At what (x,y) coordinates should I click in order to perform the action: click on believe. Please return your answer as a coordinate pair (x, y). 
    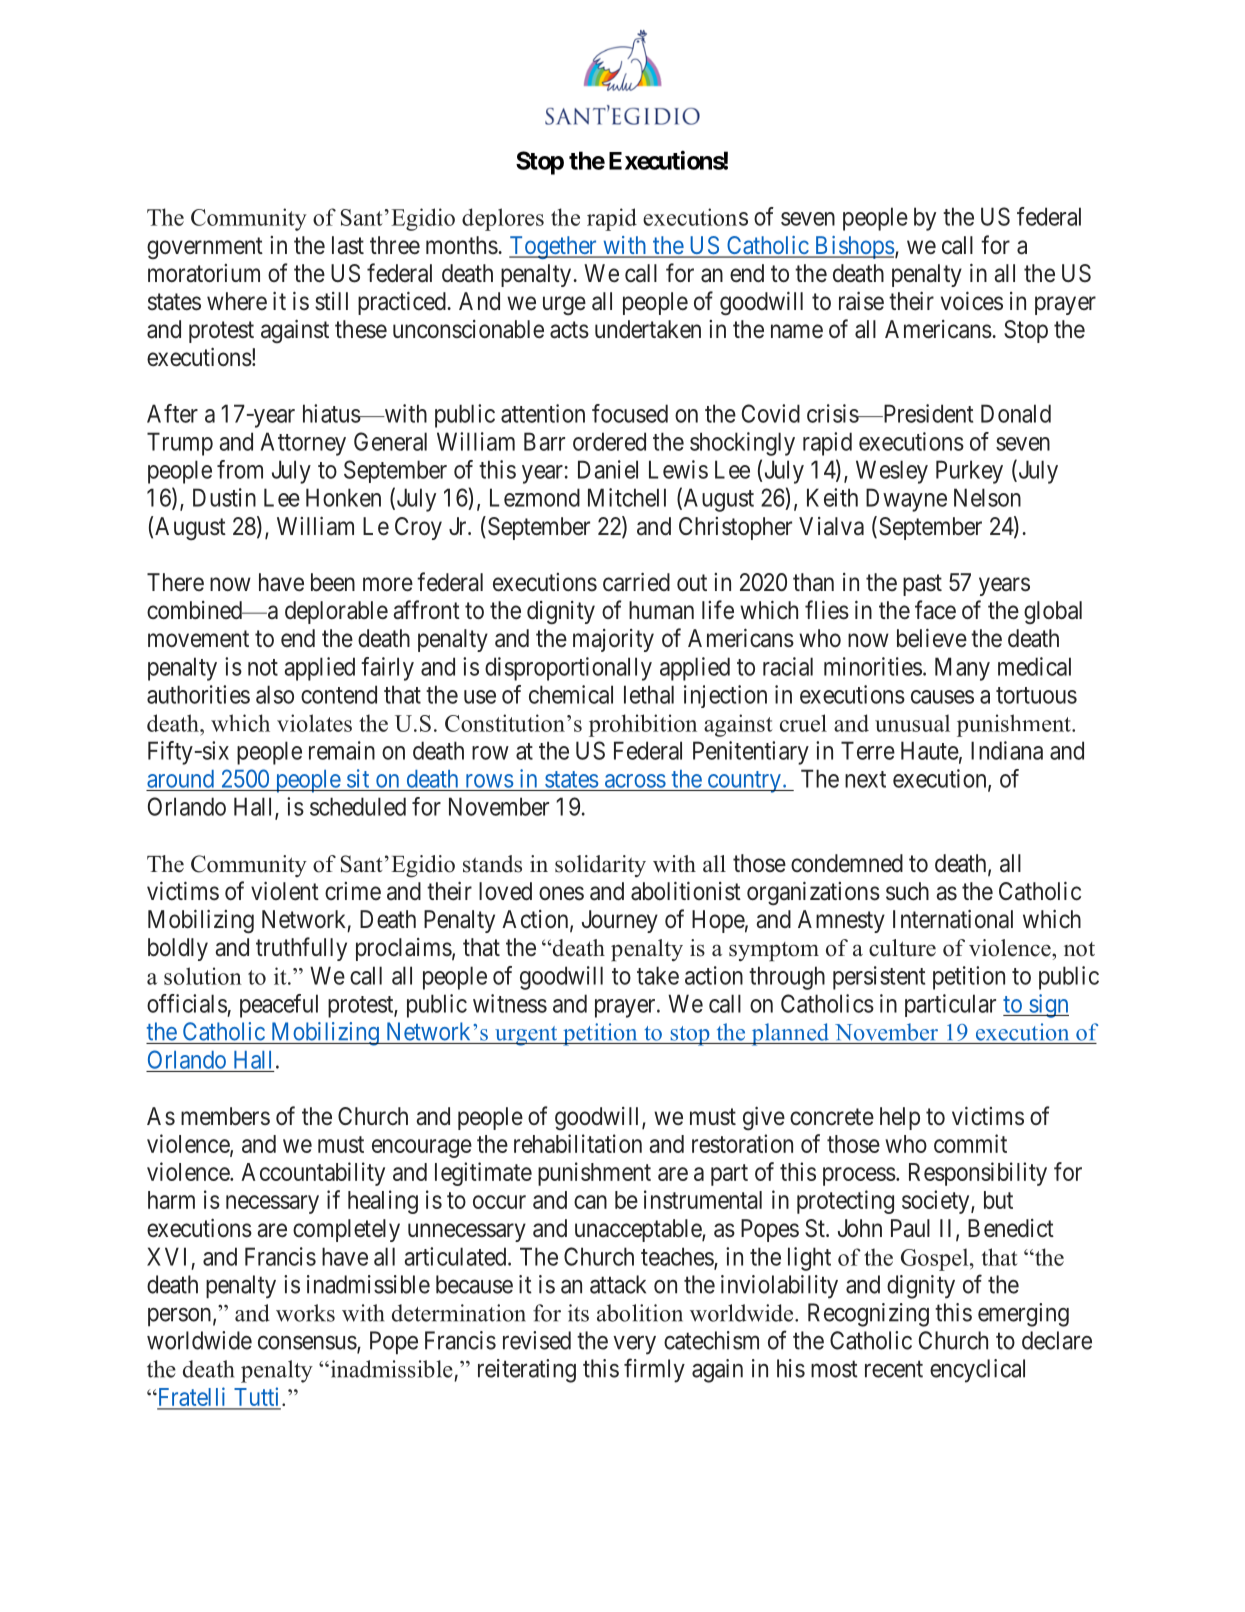
    Looking at the image, I should click on (932, 638).
